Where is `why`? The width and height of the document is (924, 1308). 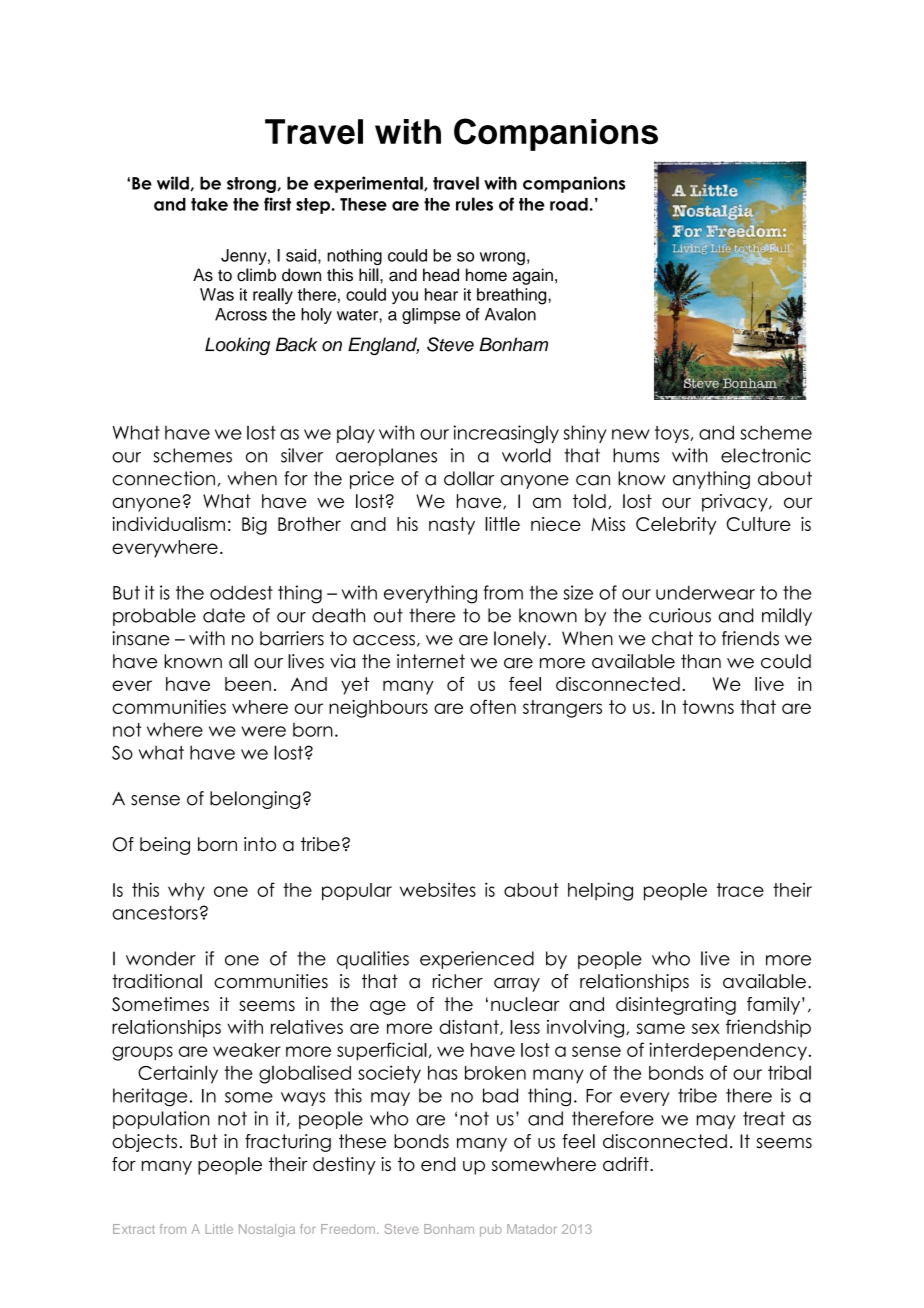 why is located at coordinates (186, 892).
